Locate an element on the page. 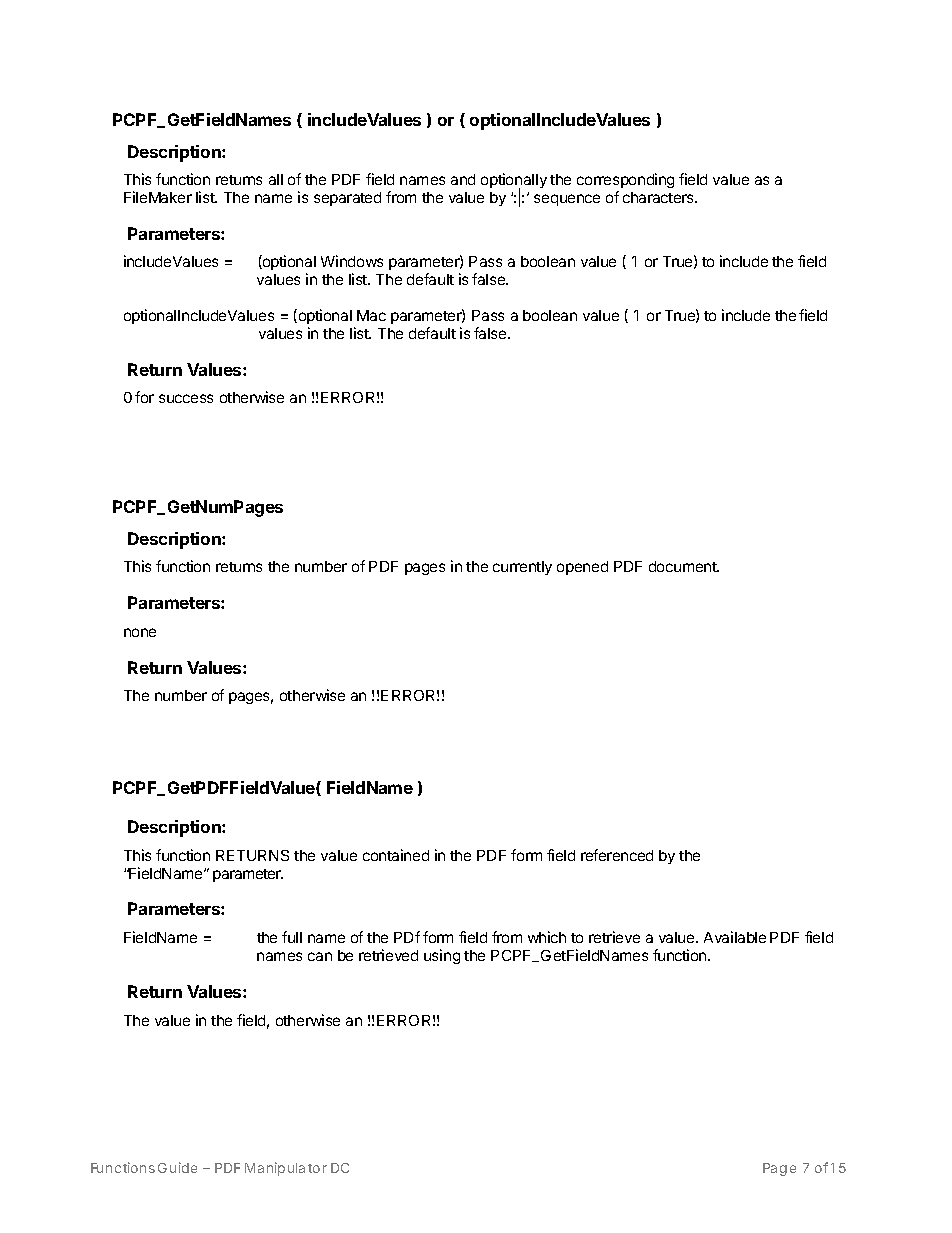 This image has width=952, height=1233. currently is located at coordinates (522, 568).
